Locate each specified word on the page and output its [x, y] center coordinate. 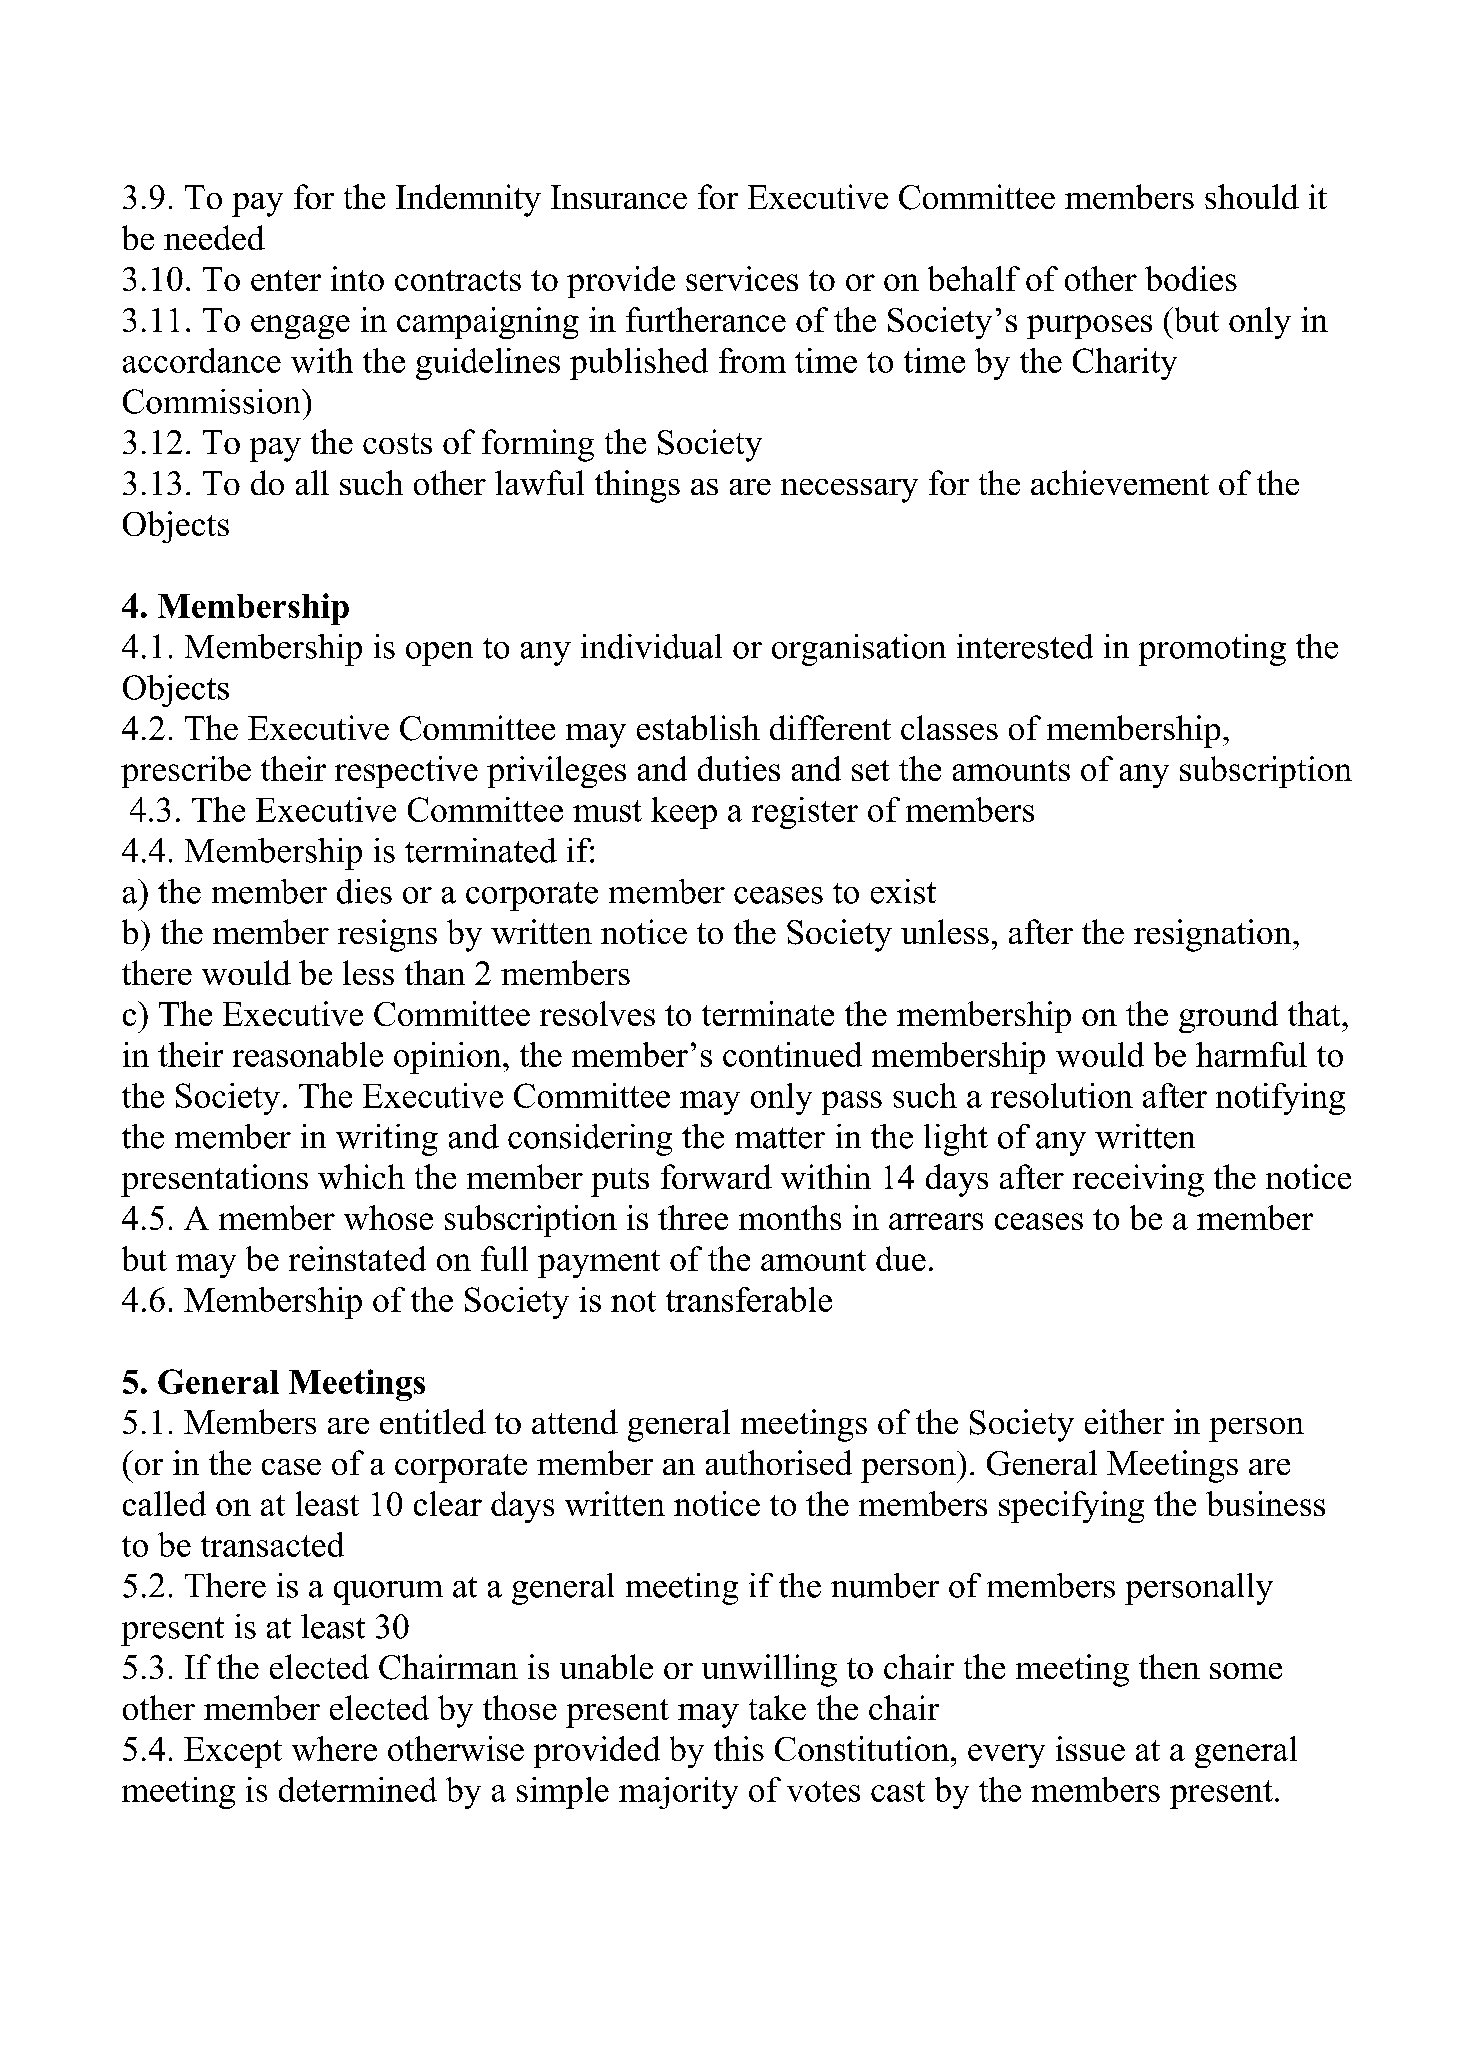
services [742, 278]
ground [1228, 1017]
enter [286, 280]
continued [792, 1054]
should [1252, 196]
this [739, 1748]
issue [1090, 1748]
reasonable [308, 1054]
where [334, 1748]
